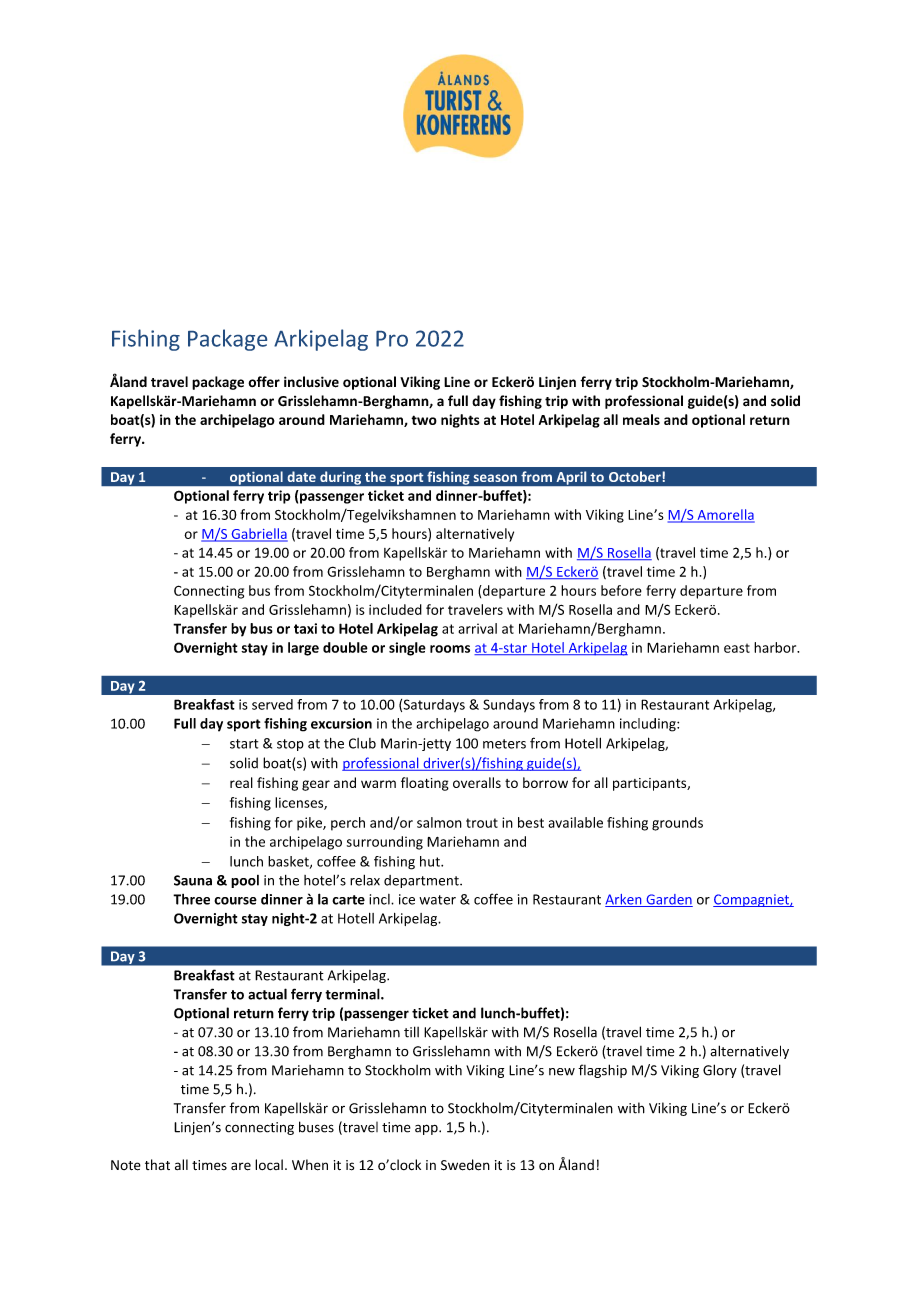 The height and width of the document is (1309, 924). What do you see at coordinates (241, 1166) in the document?
I see `are` at bounding box center [241, 1166].
